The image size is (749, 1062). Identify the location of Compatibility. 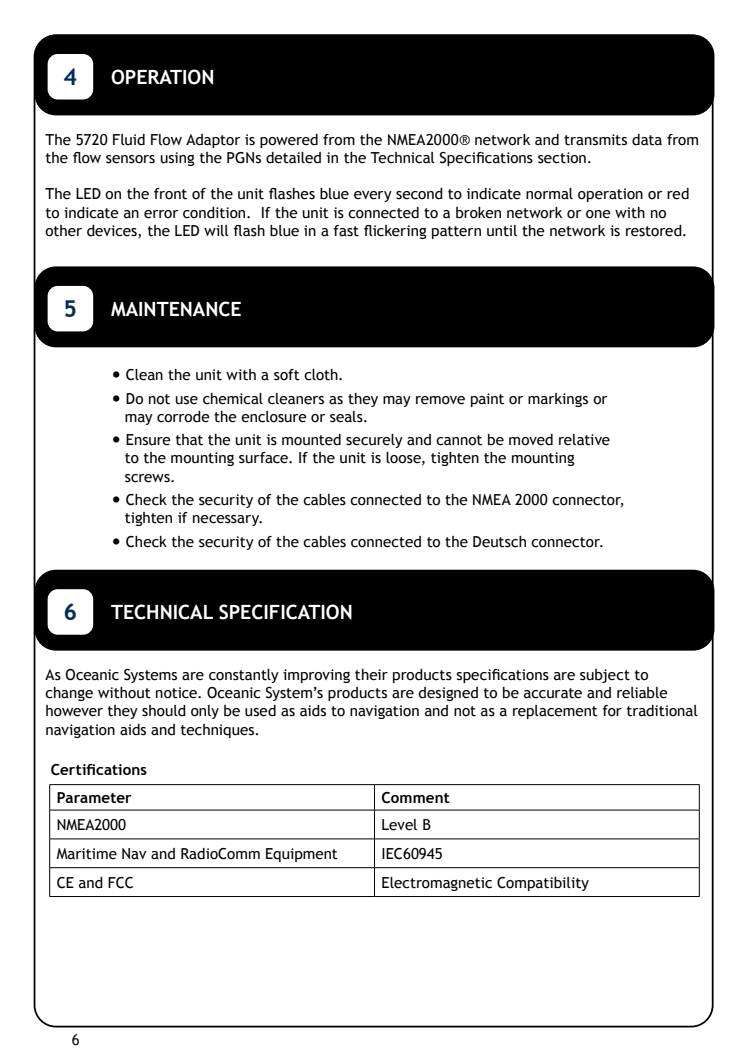
(543, 884).
